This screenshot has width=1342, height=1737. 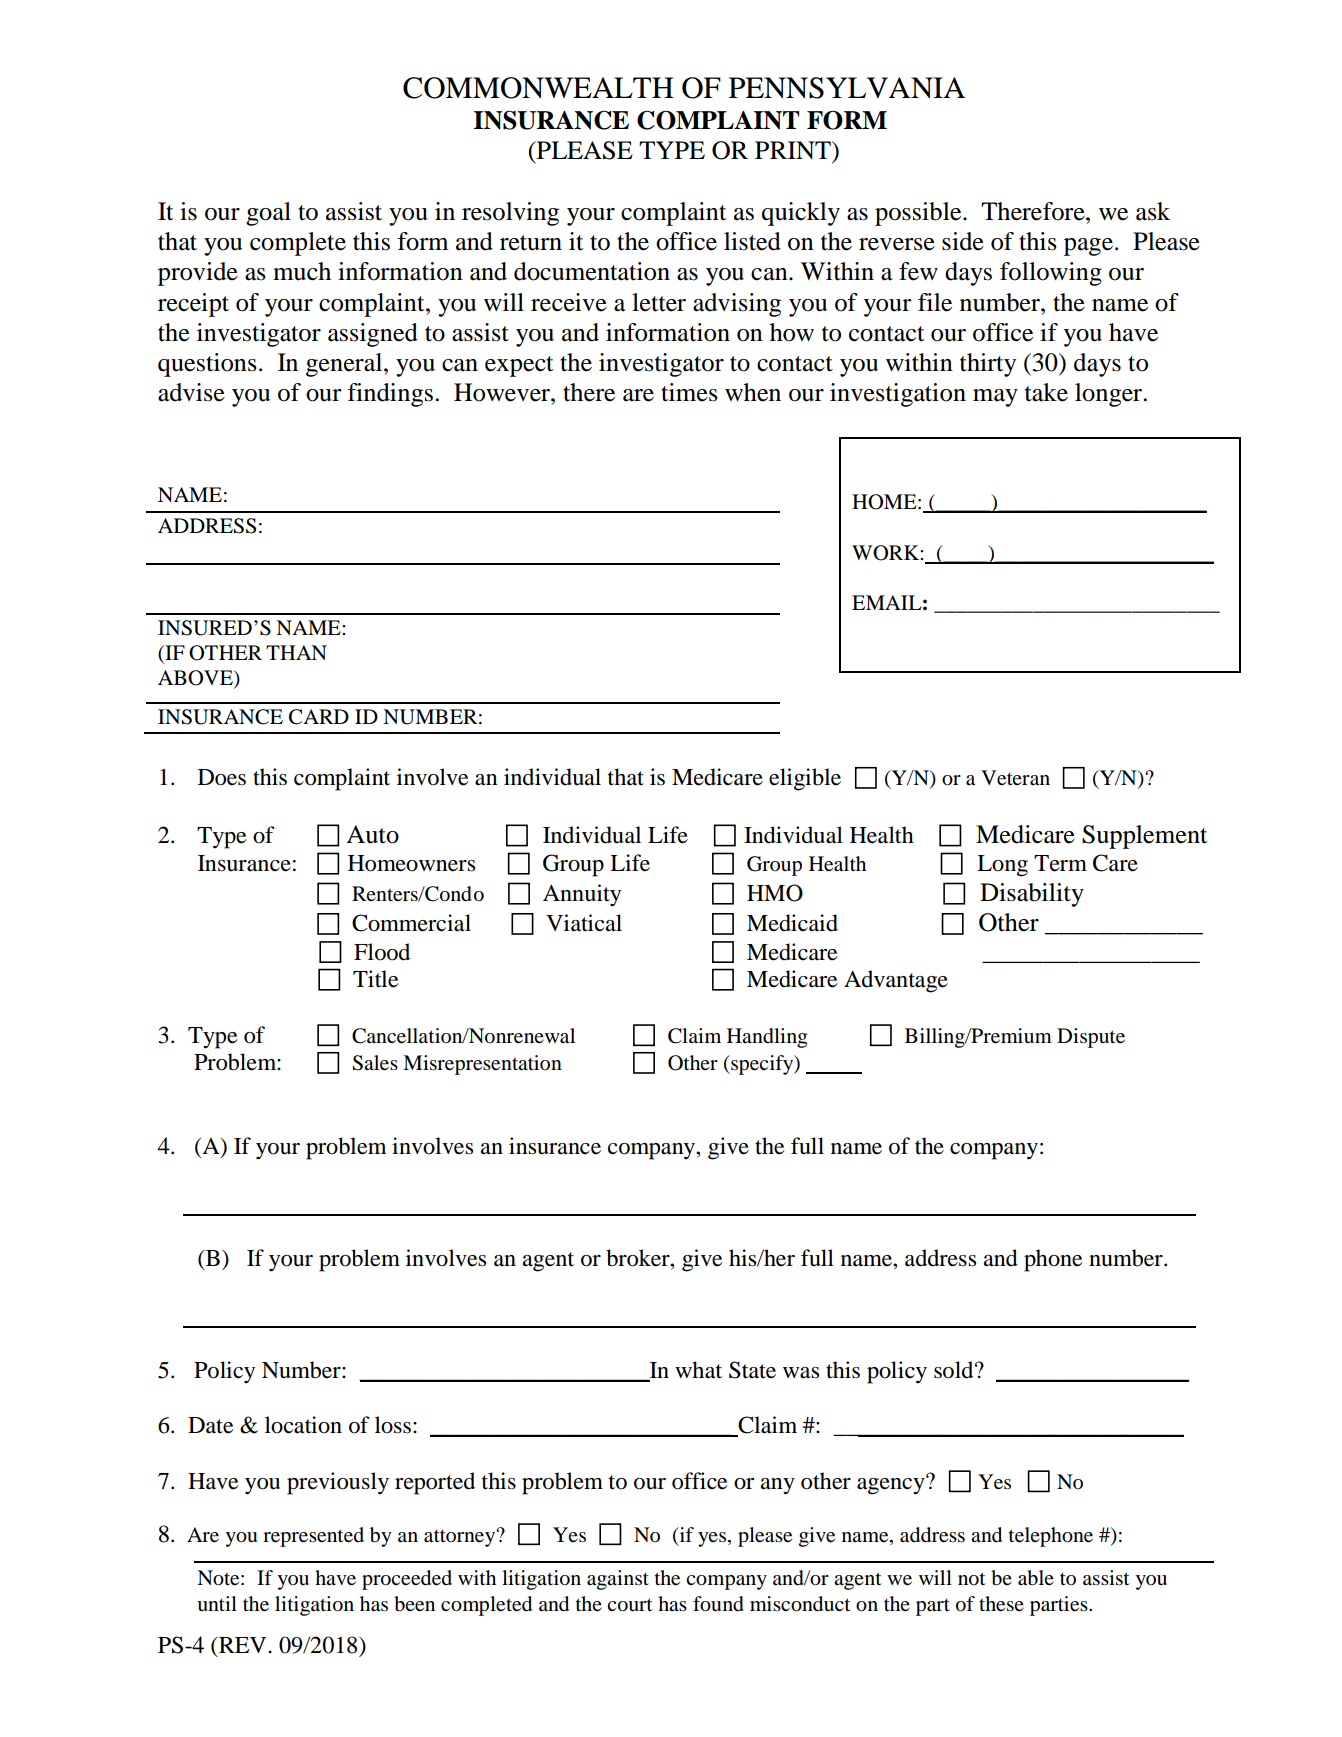 I want to click on represented, so click(x=313, y=1537).
